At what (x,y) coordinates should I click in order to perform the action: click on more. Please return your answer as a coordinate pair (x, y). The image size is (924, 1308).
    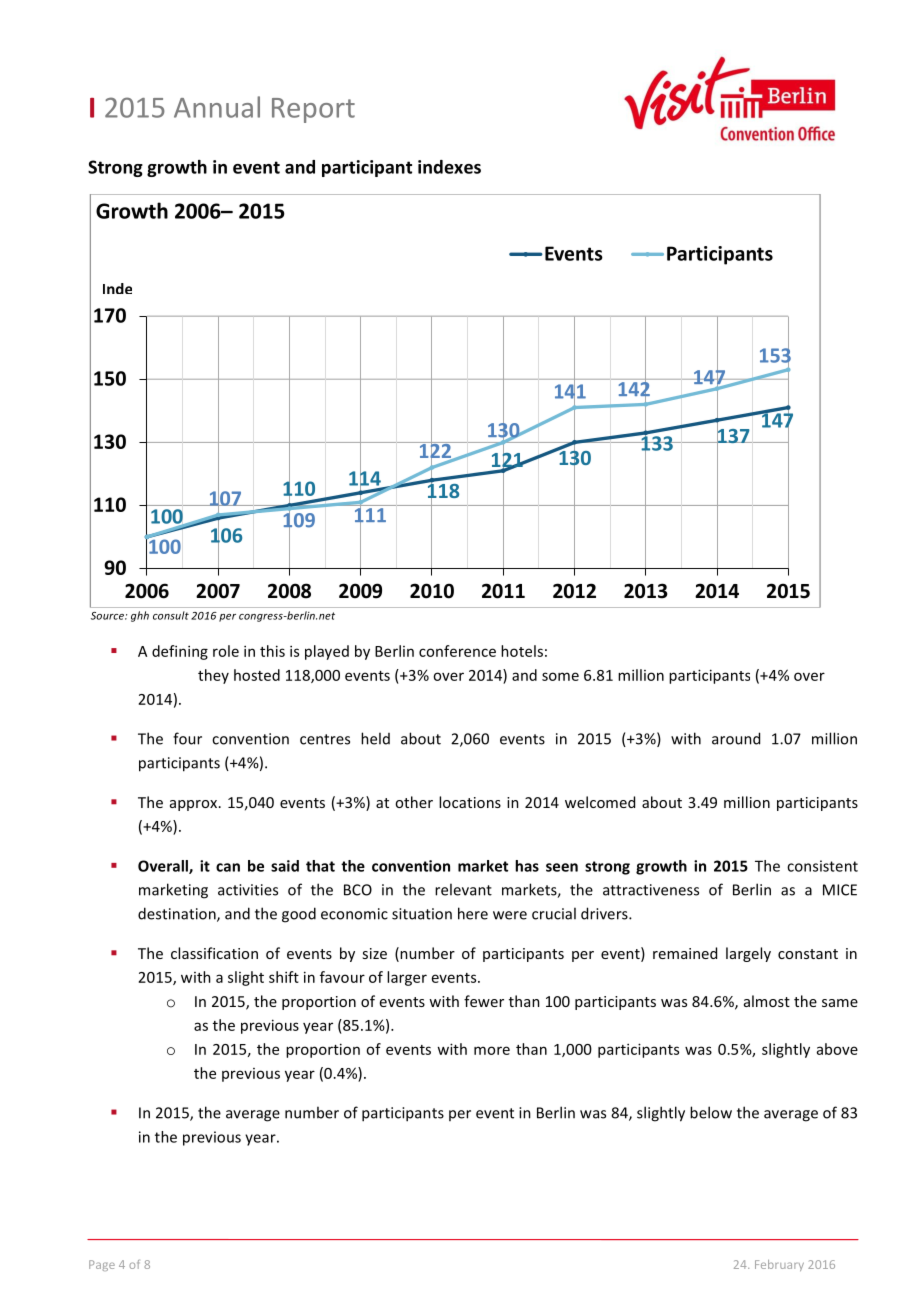
    Looking at the image, I should click on (492, 1050).
